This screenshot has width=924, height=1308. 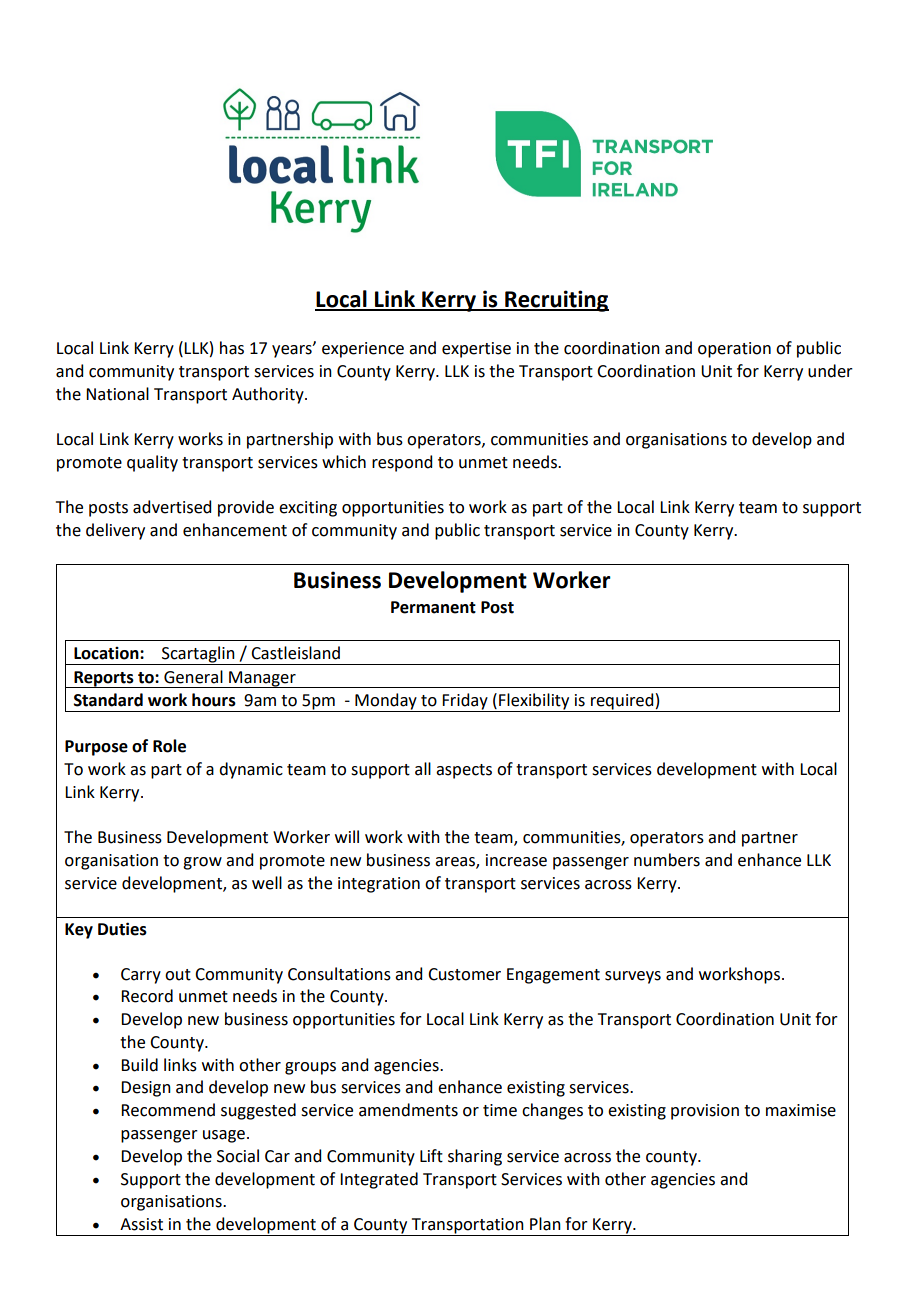 I want to click on required, so click(x=622, y=702).
